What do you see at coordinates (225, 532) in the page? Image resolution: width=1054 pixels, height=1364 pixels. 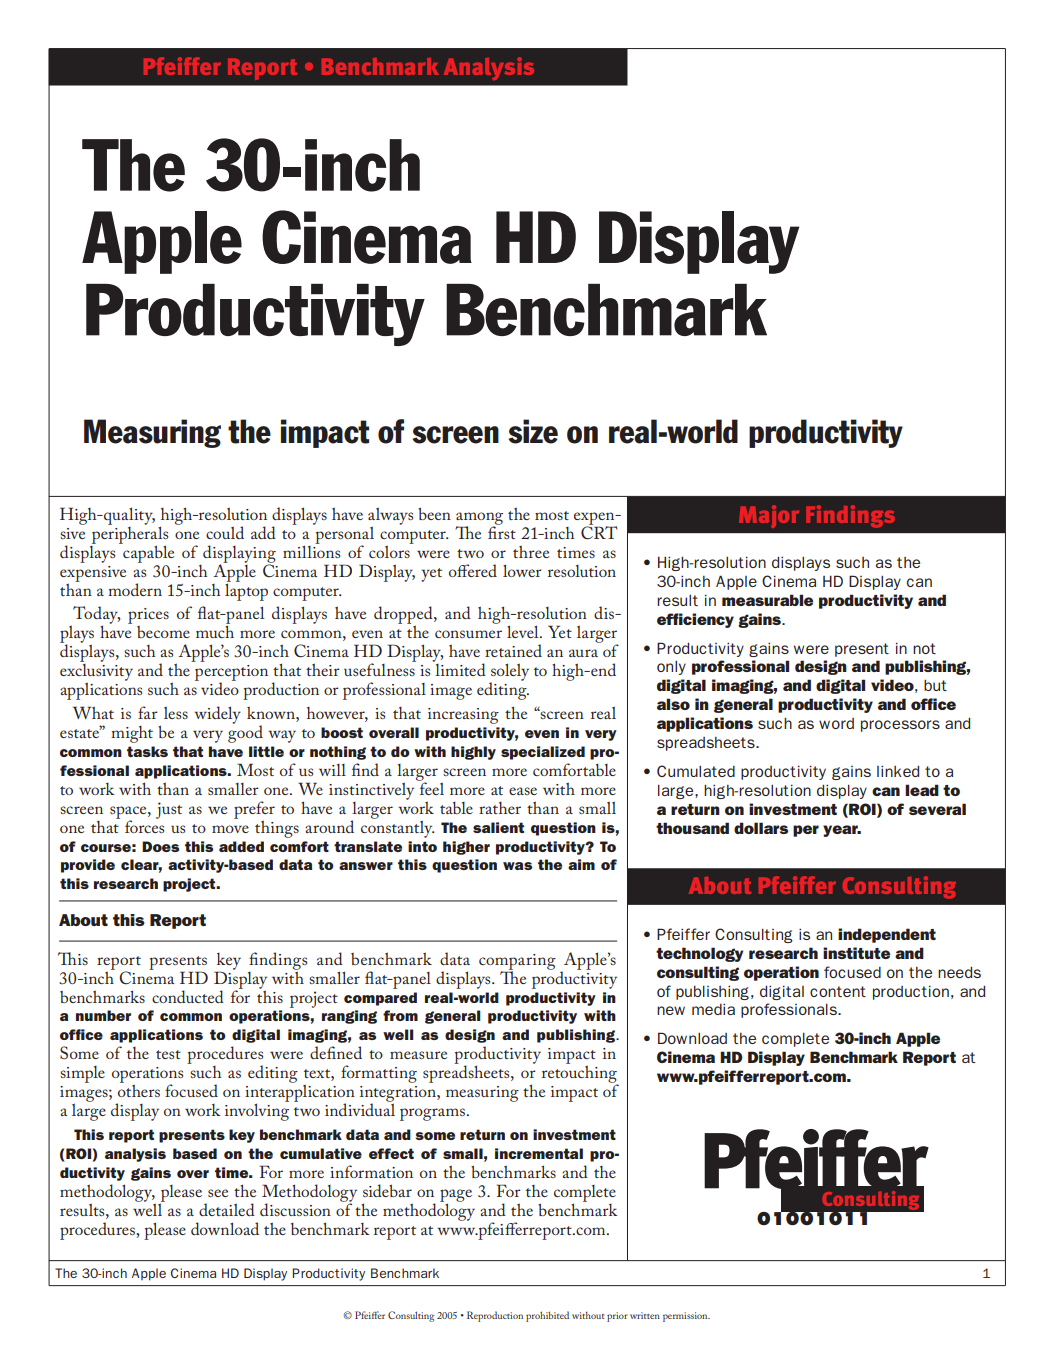 I see `could` at bounding box center [225, 532].
